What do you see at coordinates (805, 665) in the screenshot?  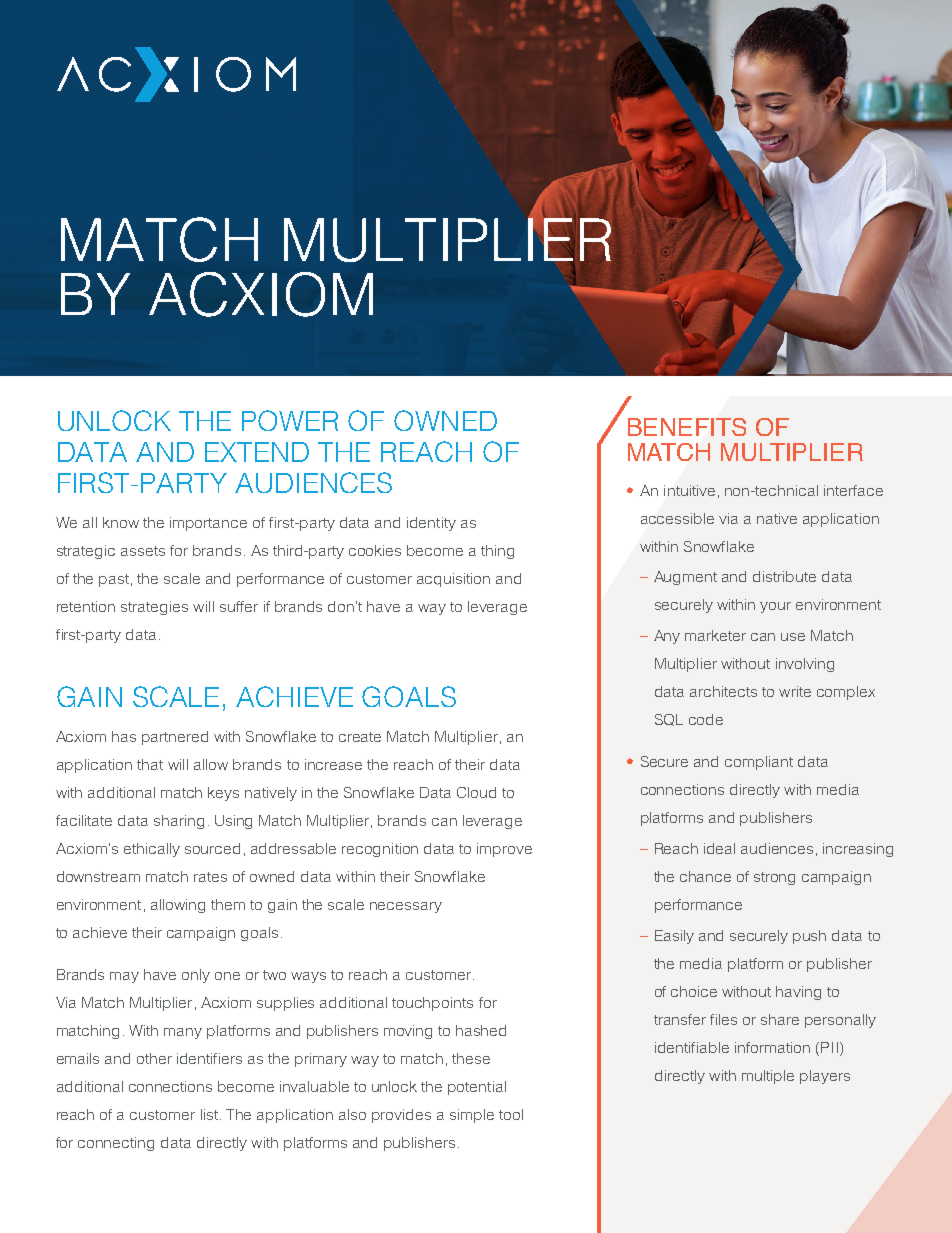 I see `involving` at bounding box center [805, 665].
